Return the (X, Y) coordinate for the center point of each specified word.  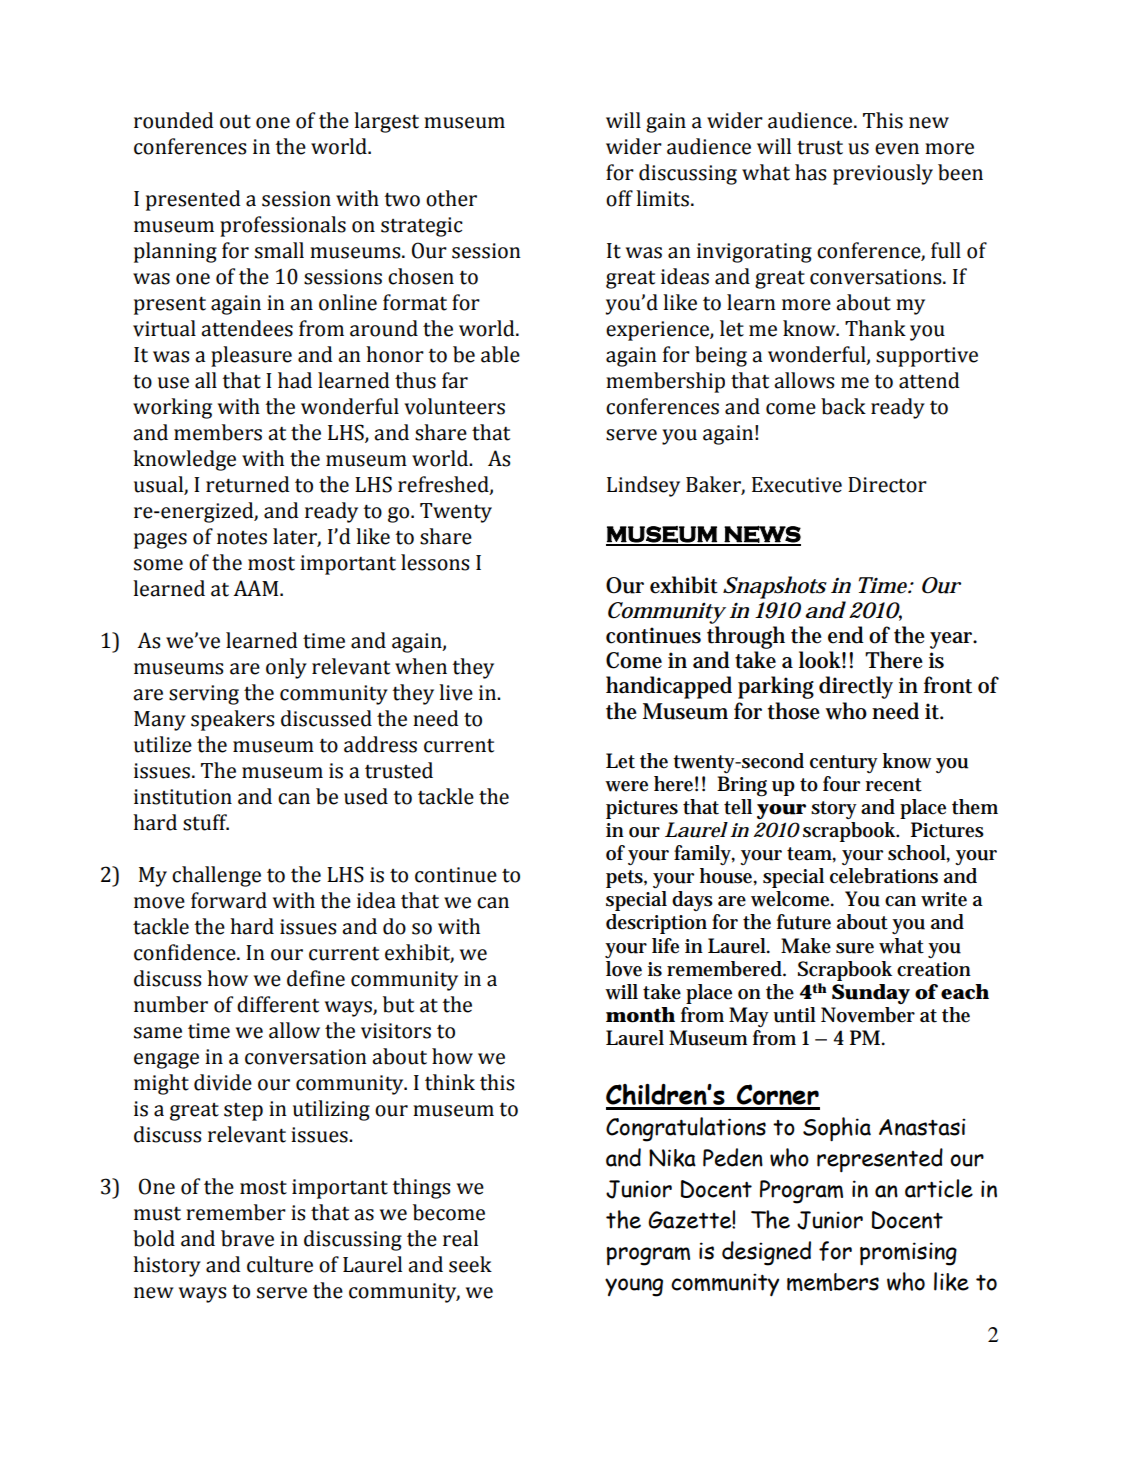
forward (229, 900)
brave (247, 1238)
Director (887, 485)
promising (908, 1254)
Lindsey (643, 486)
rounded (174, 120)
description (656, 924)
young (634, 1287)
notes (242, 538)
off (619, 198)
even (897, 149)
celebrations (884, 876)
